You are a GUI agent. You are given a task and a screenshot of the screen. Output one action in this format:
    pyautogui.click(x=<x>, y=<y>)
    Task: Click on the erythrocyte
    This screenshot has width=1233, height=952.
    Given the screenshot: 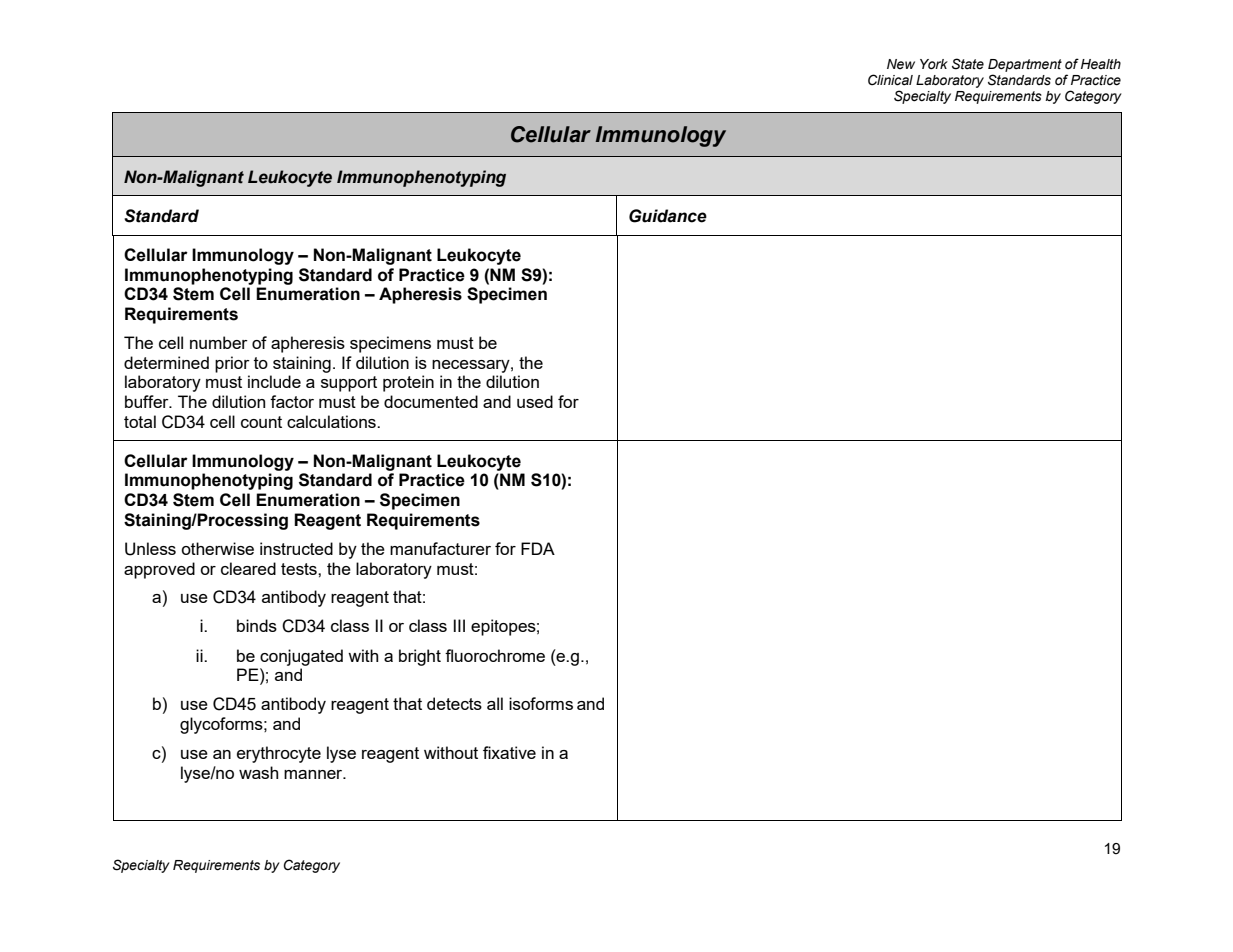 What is the action you would take?
    pyautogui.click(x=279, y=754)
